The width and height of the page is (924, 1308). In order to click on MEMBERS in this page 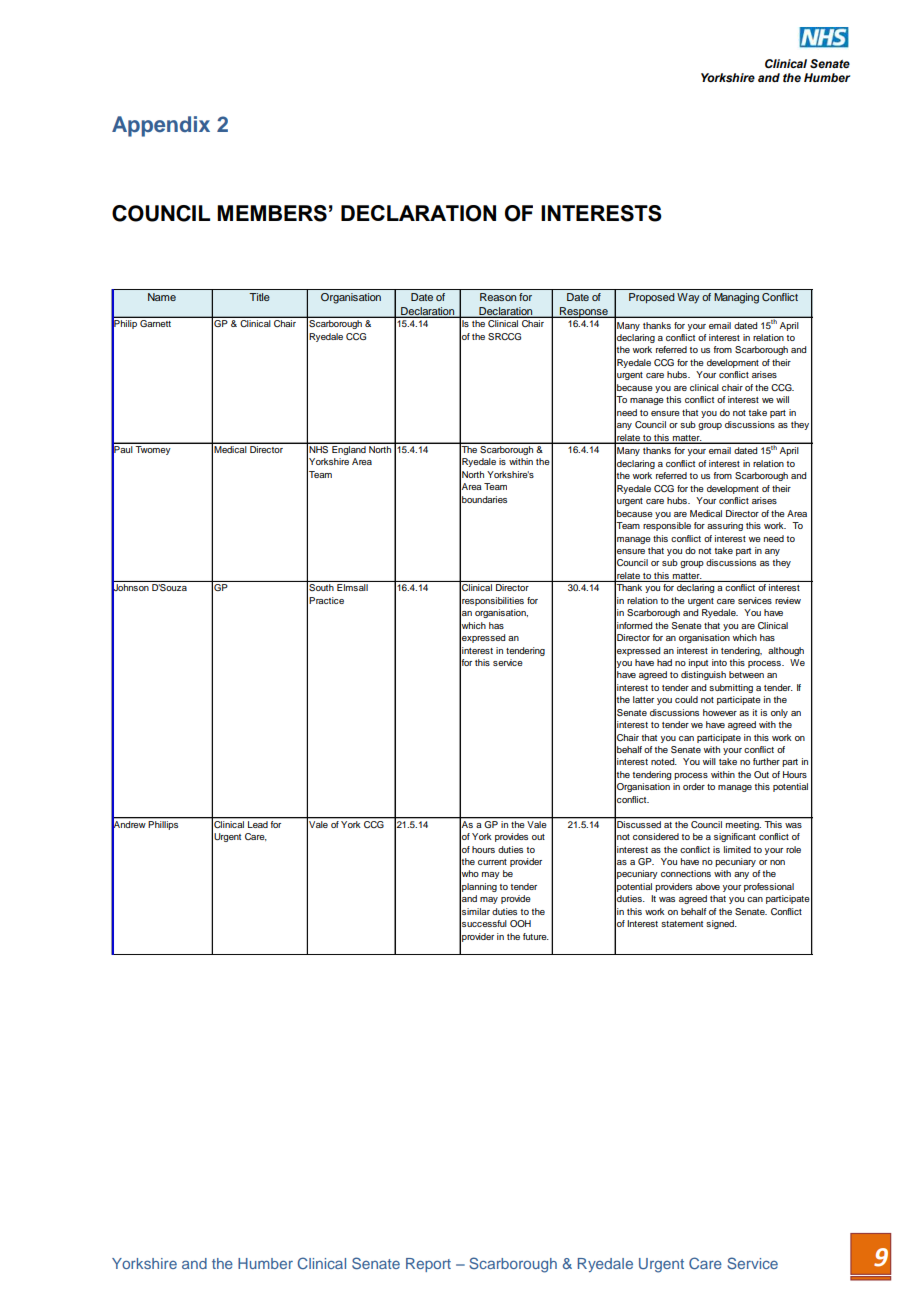, I will do `click(272, 213)`.
